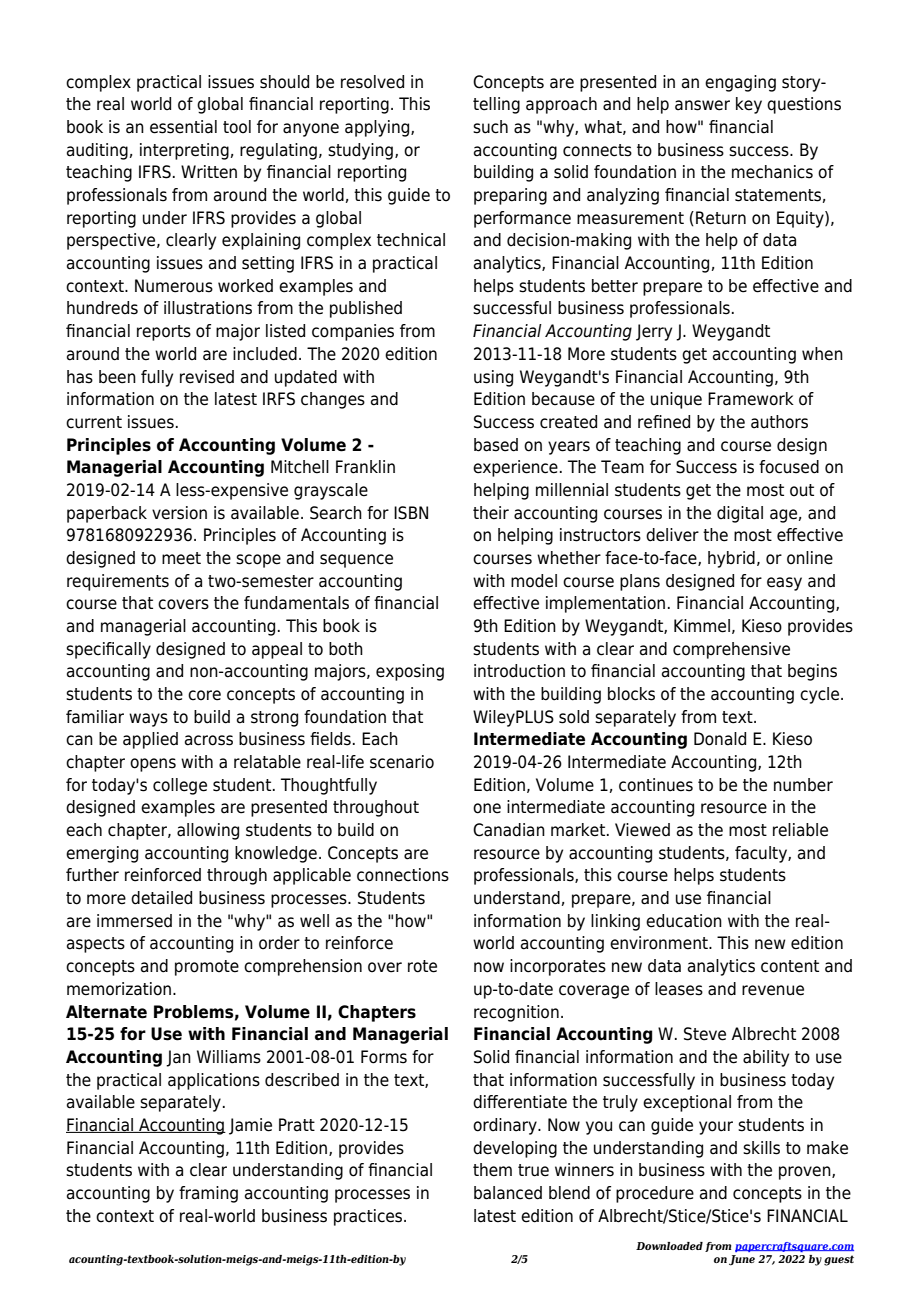 The image size is (924, 1308). What do you see at coordinates (731, 650) in the screenshot?
I see `comprehensive` at bounding box center [731, 650].
